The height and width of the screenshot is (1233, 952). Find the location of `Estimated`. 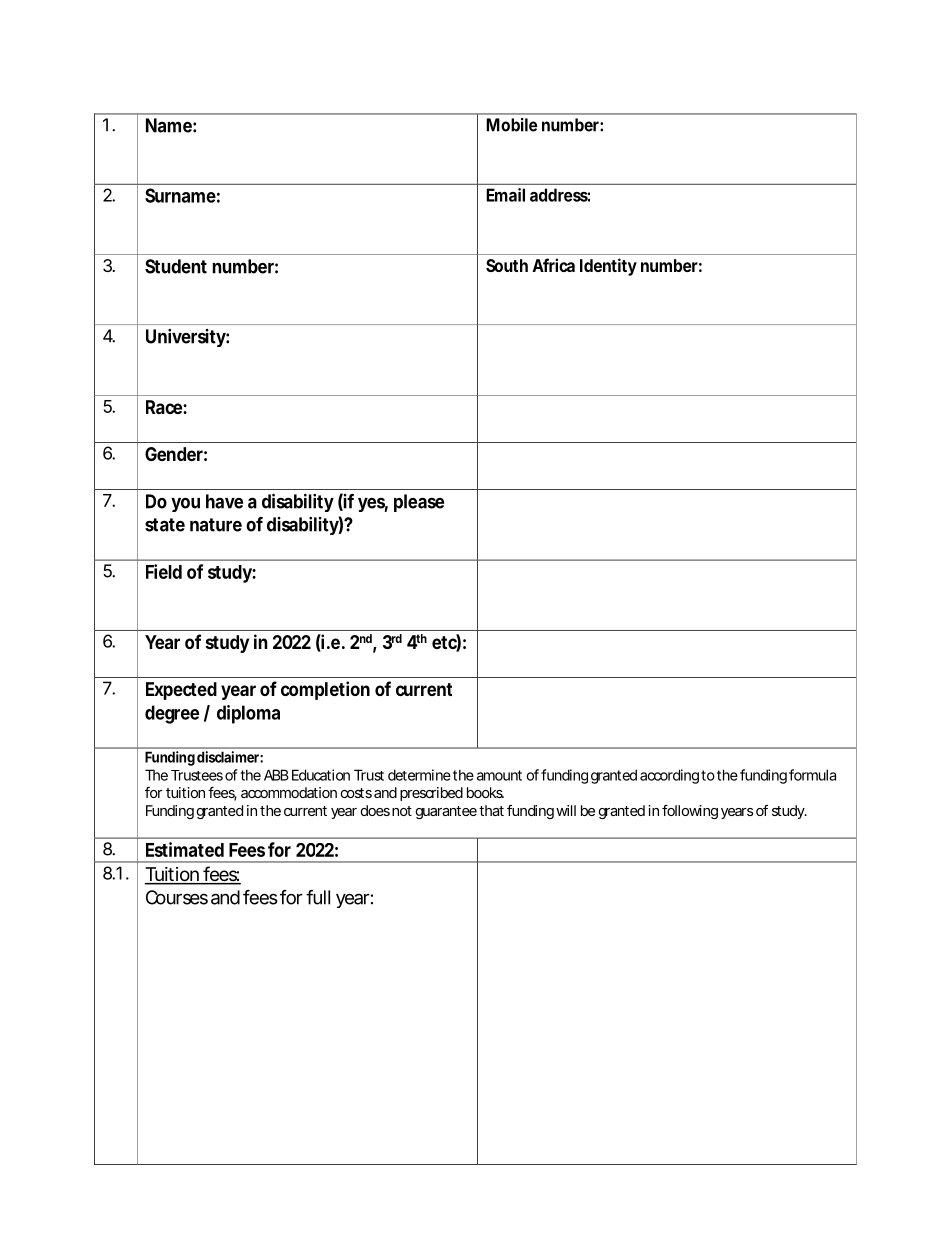

Estimated is located at coordinates (185, 849).
